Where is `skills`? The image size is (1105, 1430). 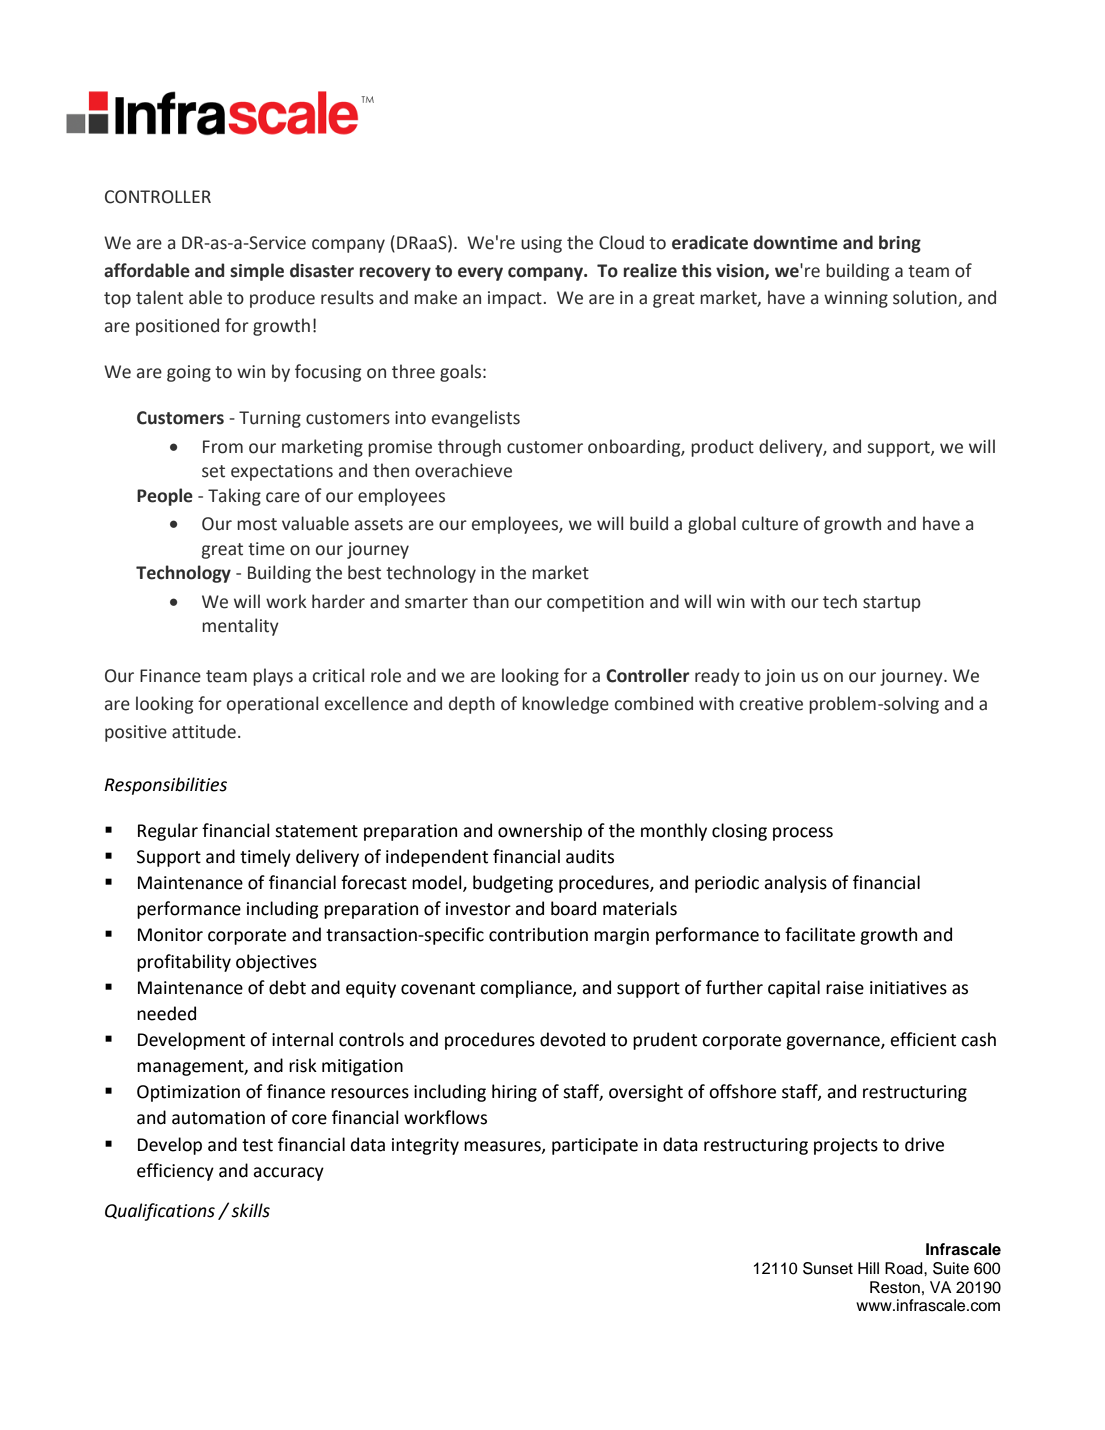
skills is located at coordinates (250, 1210).
